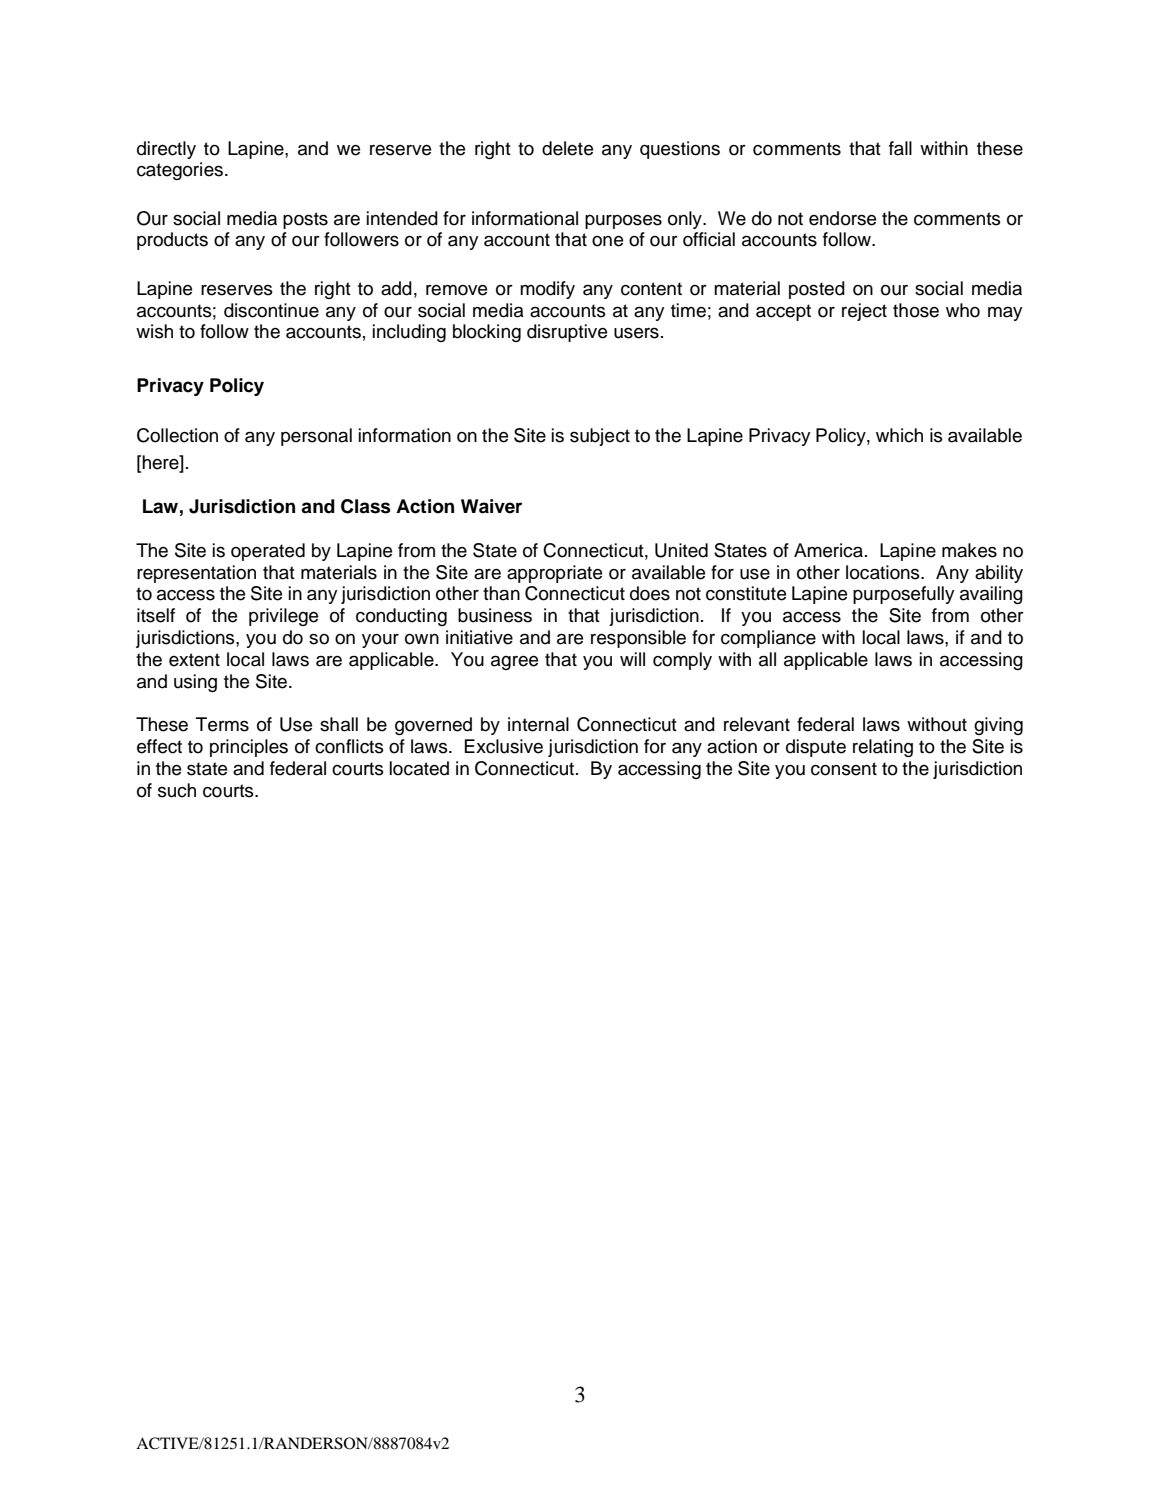 The height and width of the document is (1501, 1160). What do you see at coordinates (900, 148) in the document?
I see `fall` at bounding box center [900, 148].
